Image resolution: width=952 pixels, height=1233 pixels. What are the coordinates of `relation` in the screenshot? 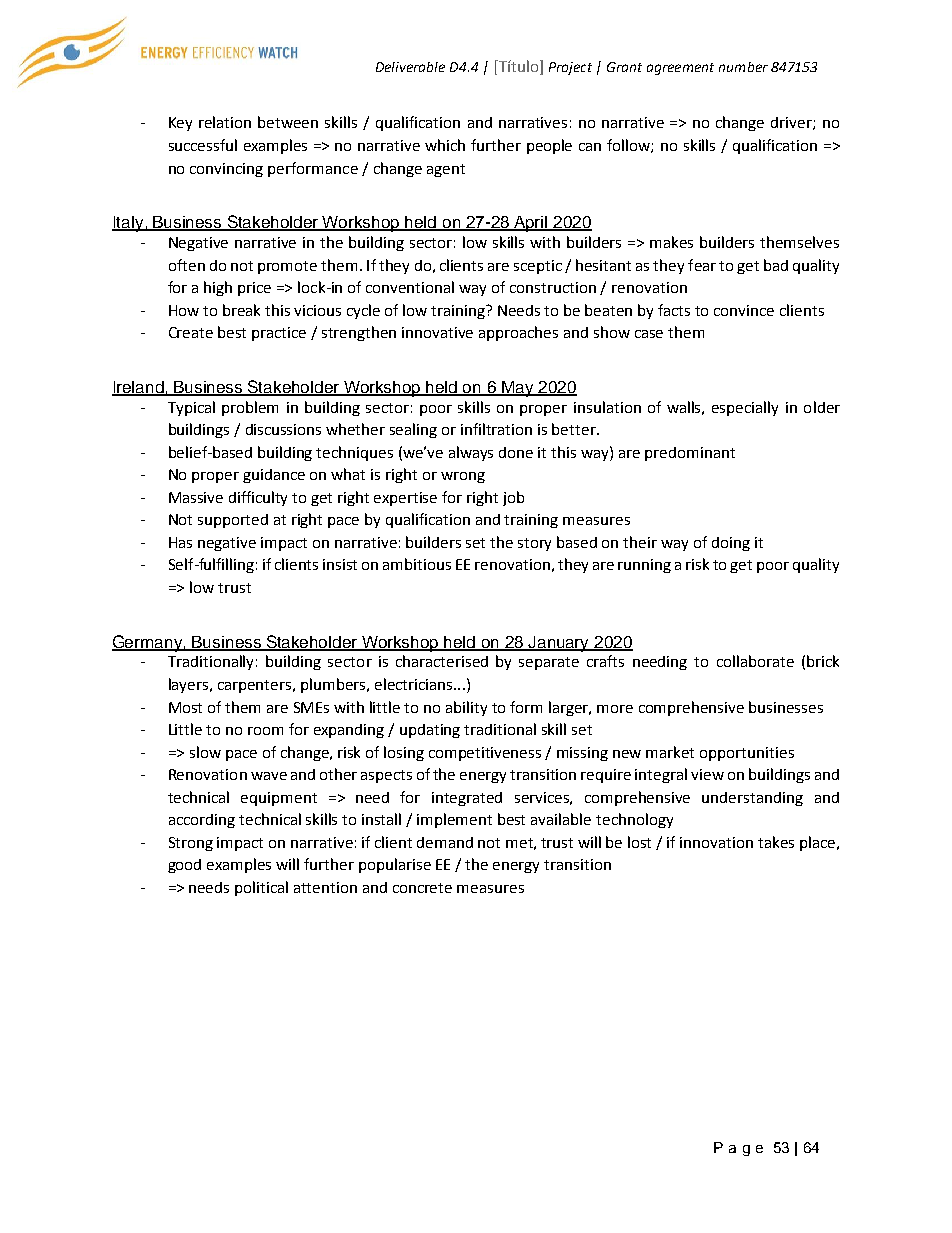 It's located at (225, 122).
